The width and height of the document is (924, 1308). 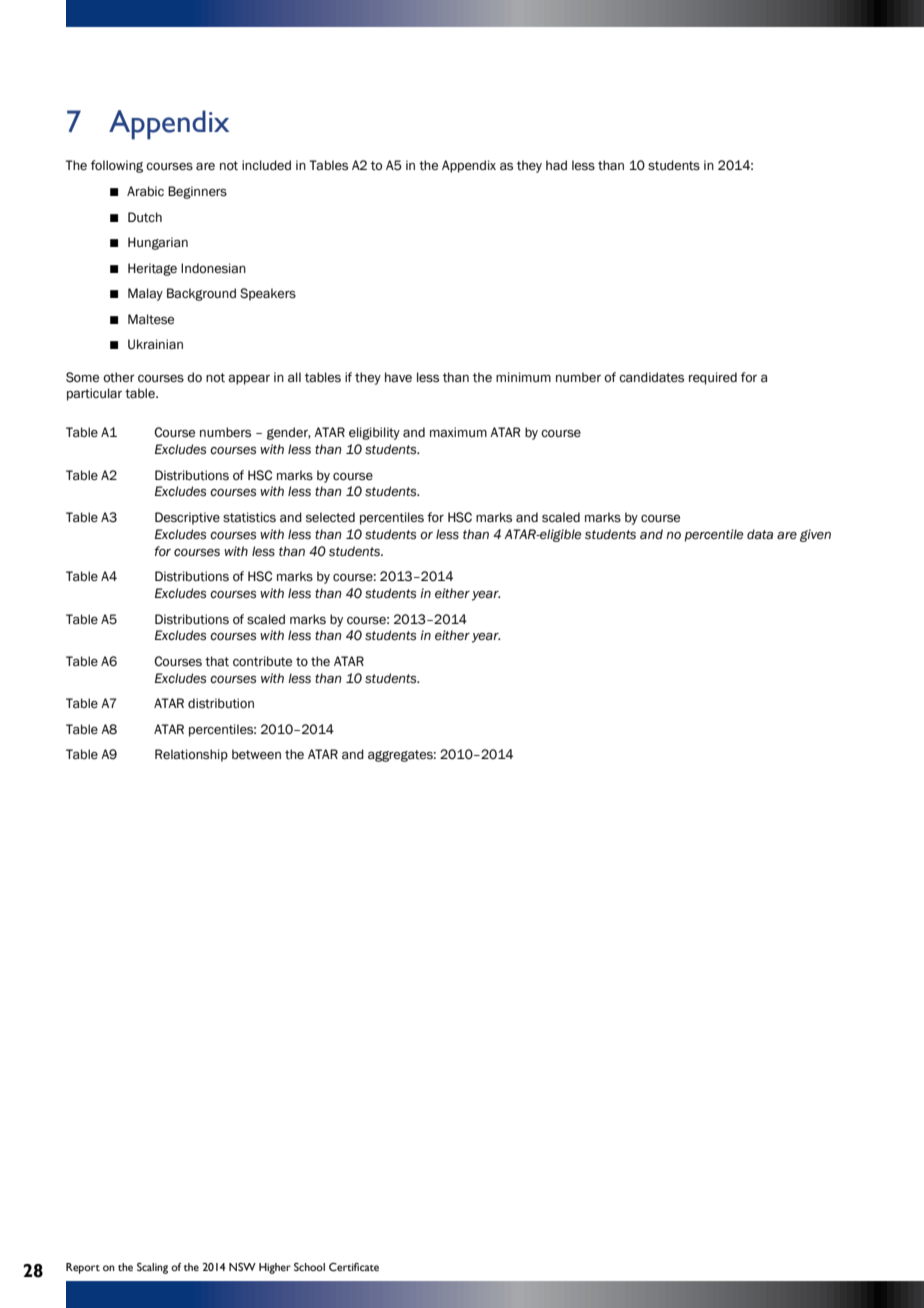 I want to click on between, so click(x=256, y=754).
